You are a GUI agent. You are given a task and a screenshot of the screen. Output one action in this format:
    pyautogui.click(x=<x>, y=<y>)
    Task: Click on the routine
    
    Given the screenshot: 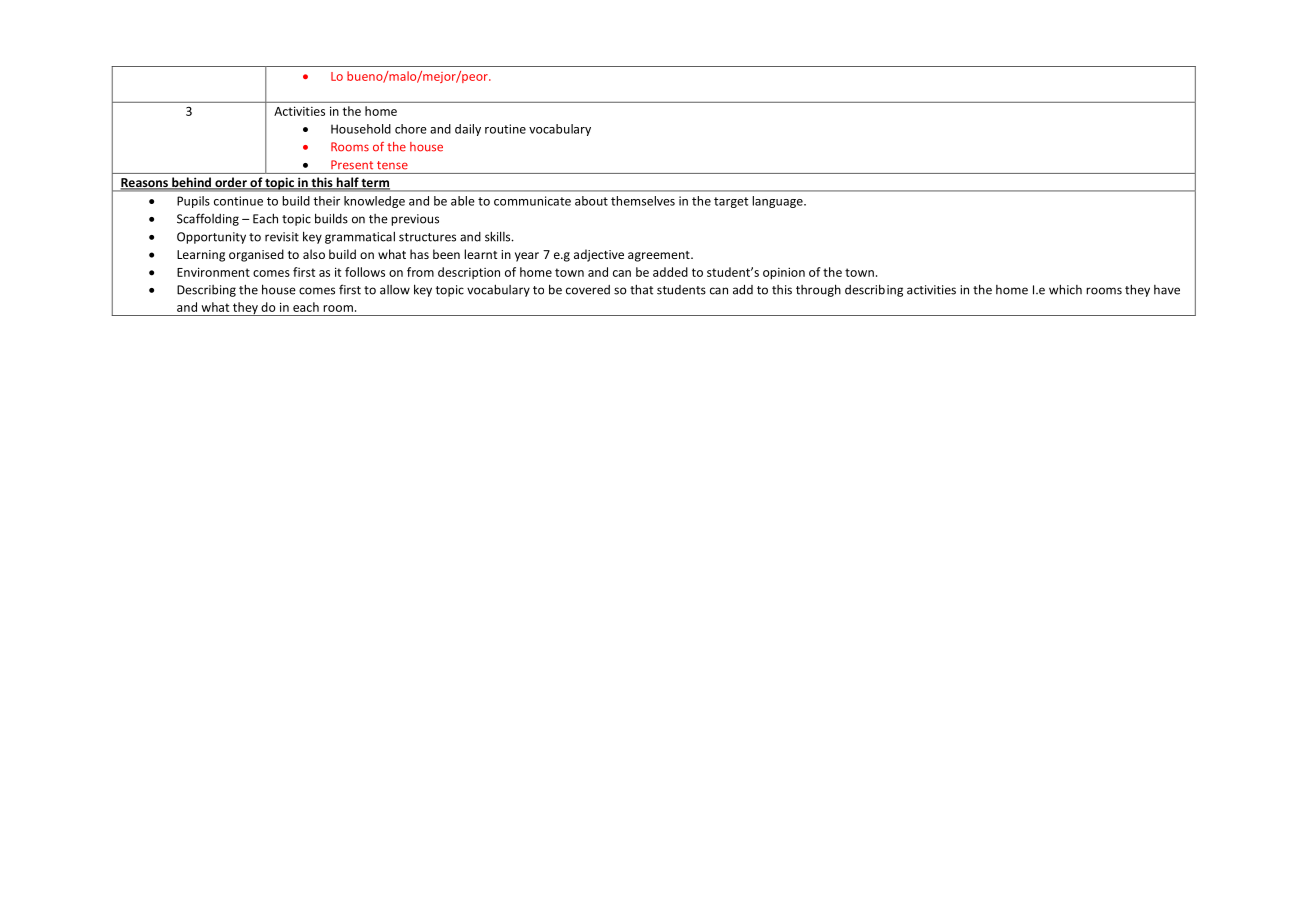 What is the action you would take?
    pyautogui.click(x=505, y=129)
